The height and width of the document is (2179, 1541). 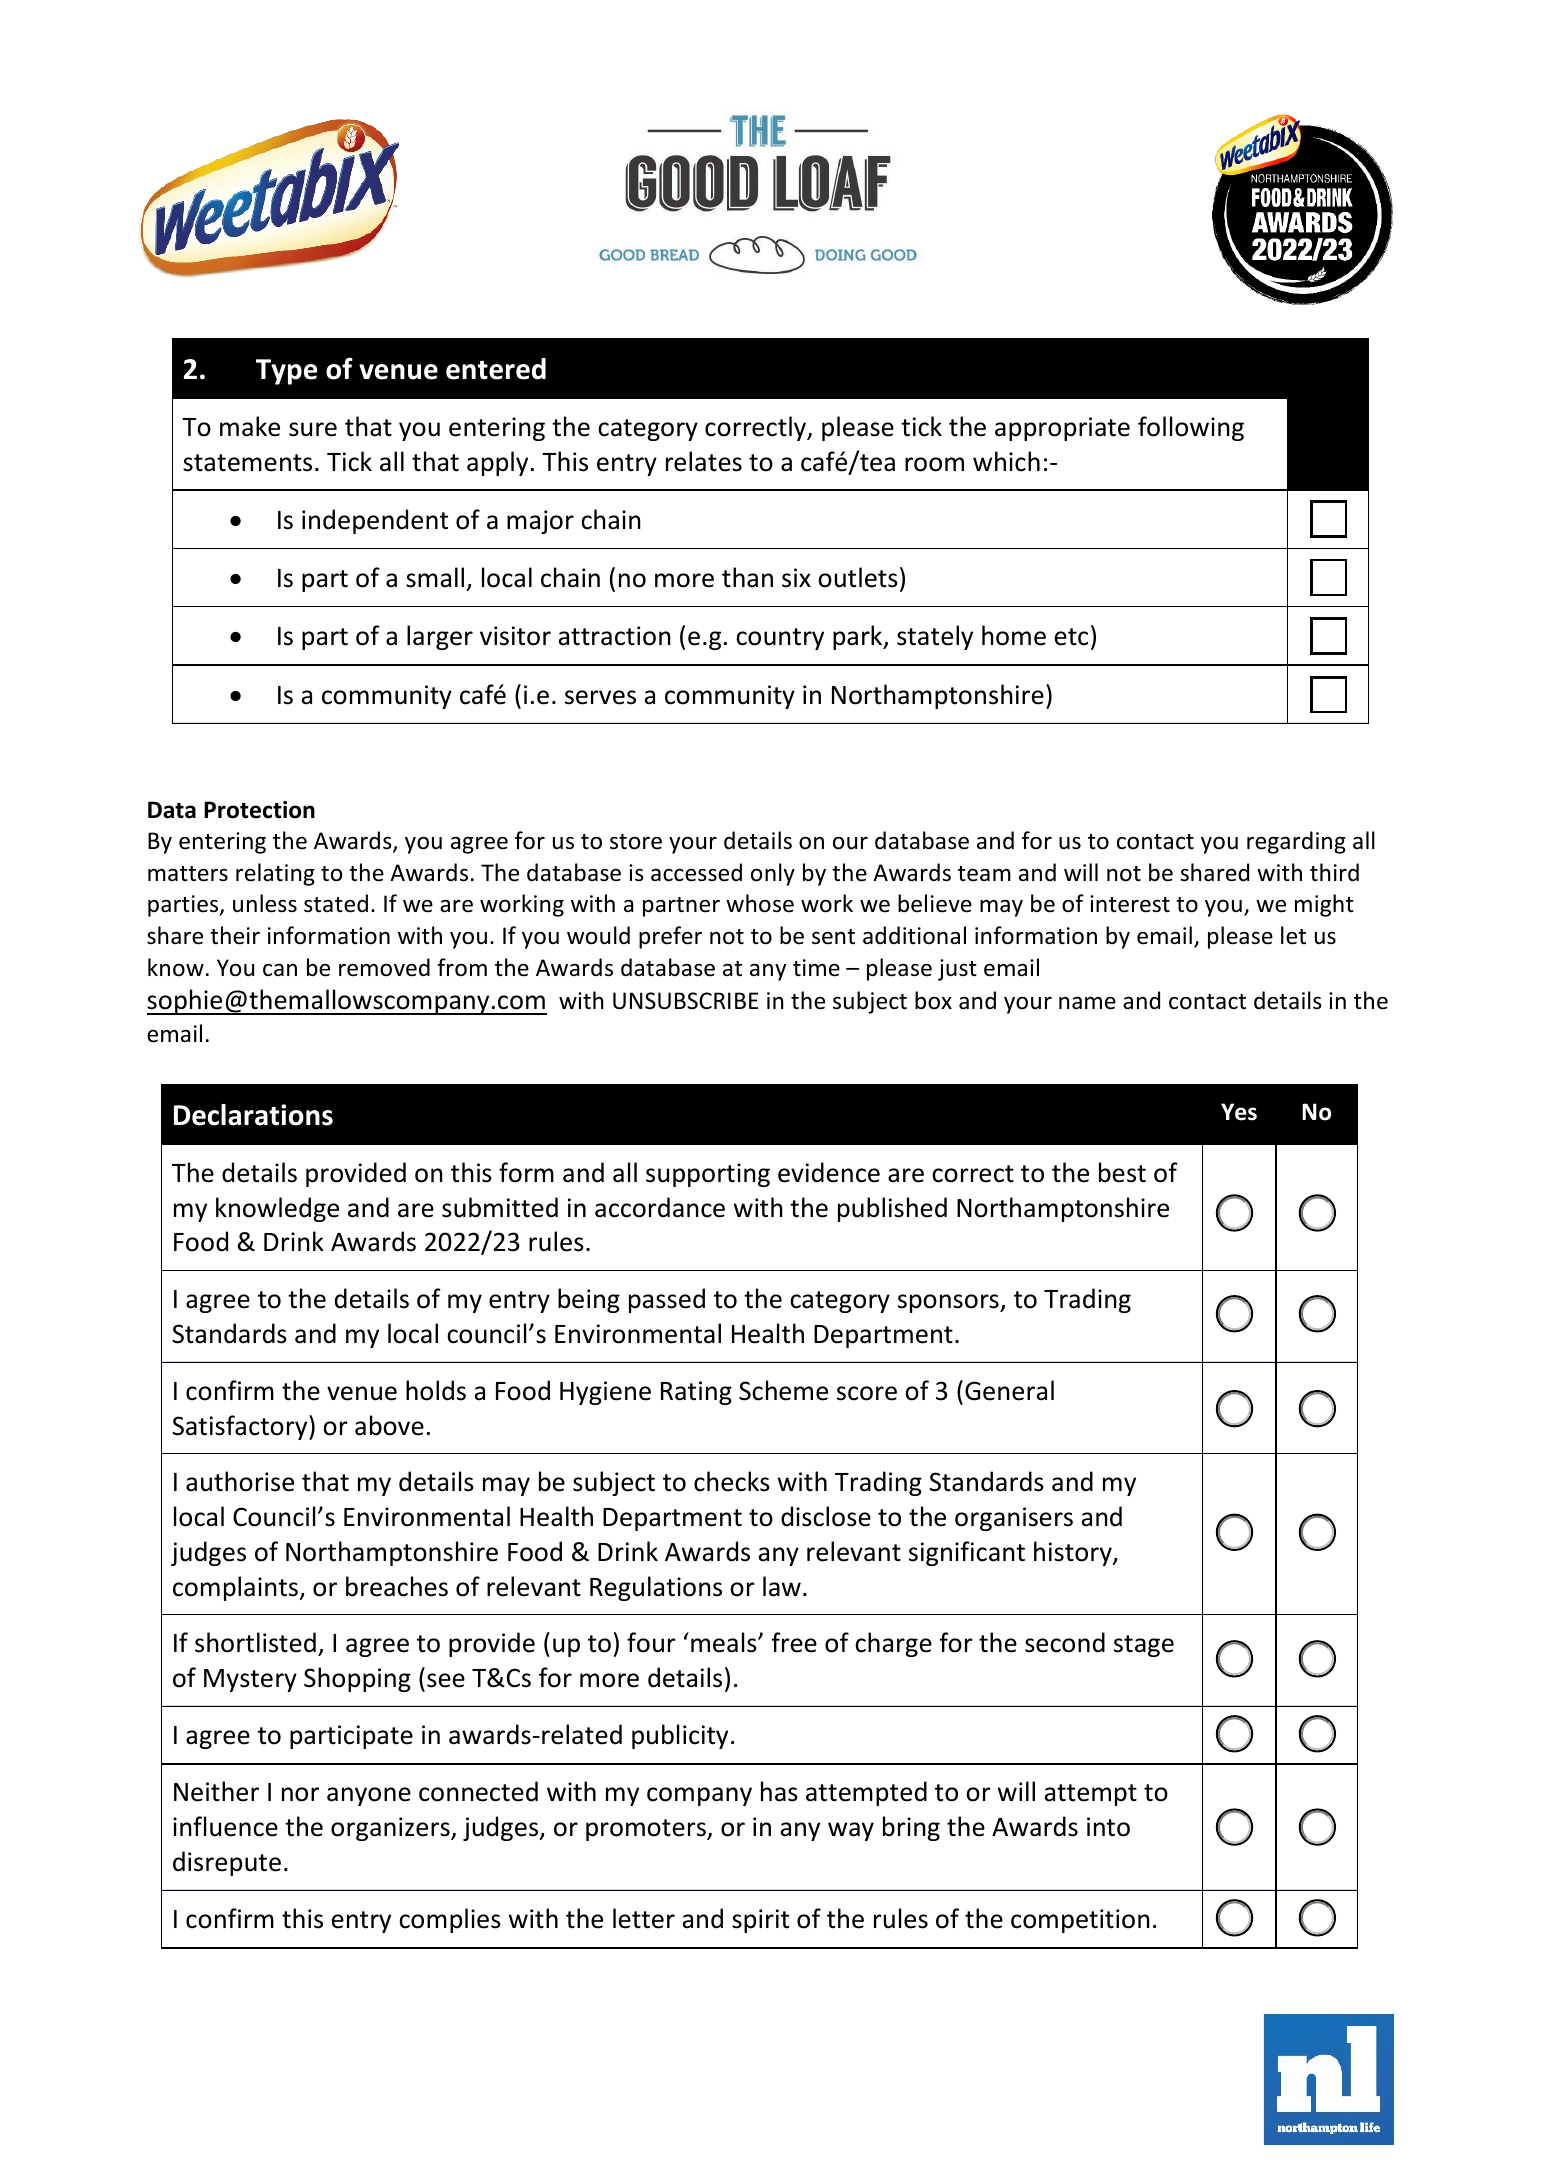 I want to click on Scheme, so click(x=783, y=1390).
